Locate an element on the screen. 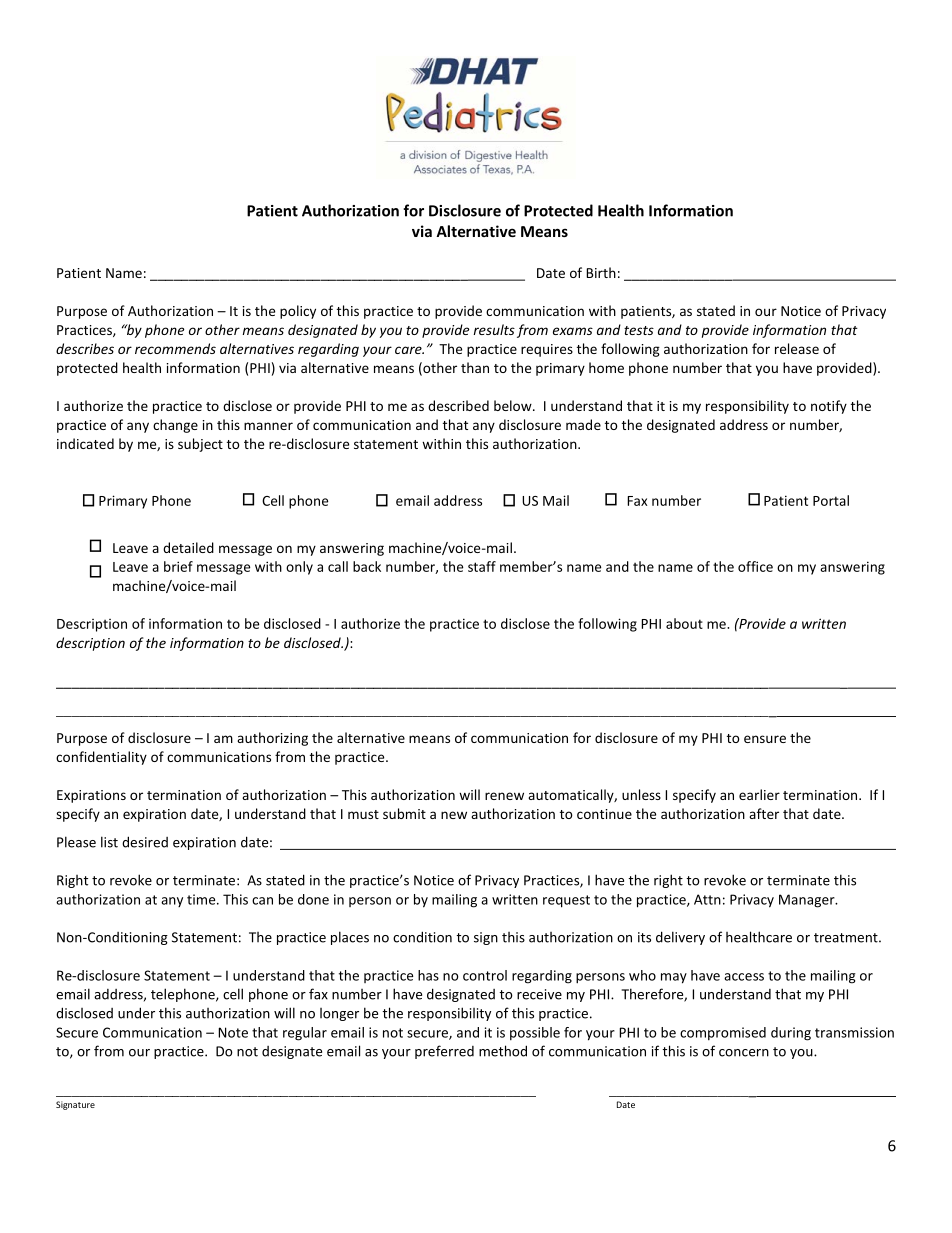 The height and width of the screenshot is (1233, 952). after is located at coordinates (764, 813).
